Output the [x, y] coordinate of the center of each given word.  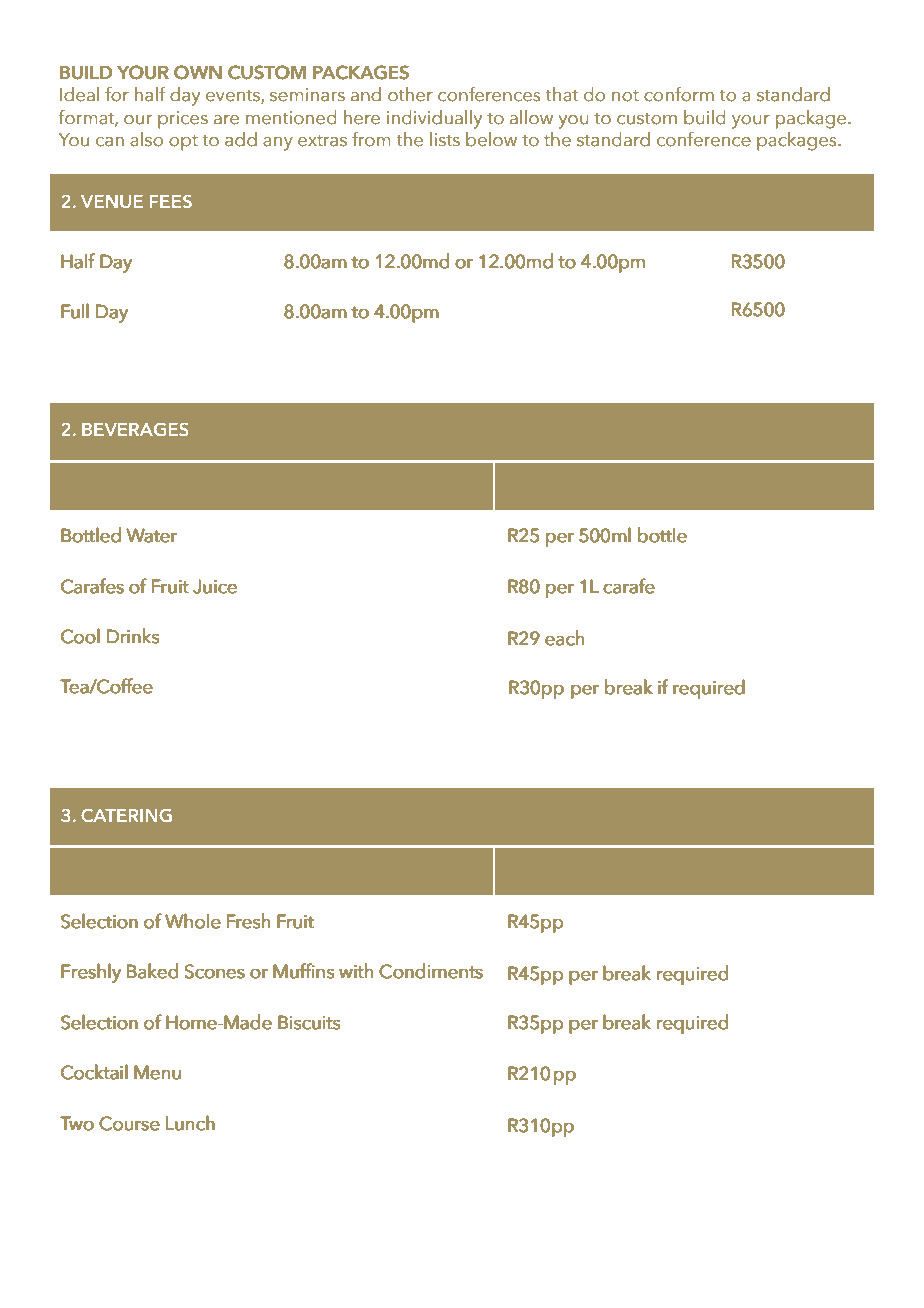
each [564, 638]
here [362, 117]
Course [129, 1123]
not [625, 96]
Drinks [133, 636]
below [491, 139]
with [356, 971]
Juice [215, 587]
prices [183, 120]
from [371, 139]
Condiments [431, 971]
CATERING [126, 815]
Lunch [190, 1123]
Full [75, 311]
